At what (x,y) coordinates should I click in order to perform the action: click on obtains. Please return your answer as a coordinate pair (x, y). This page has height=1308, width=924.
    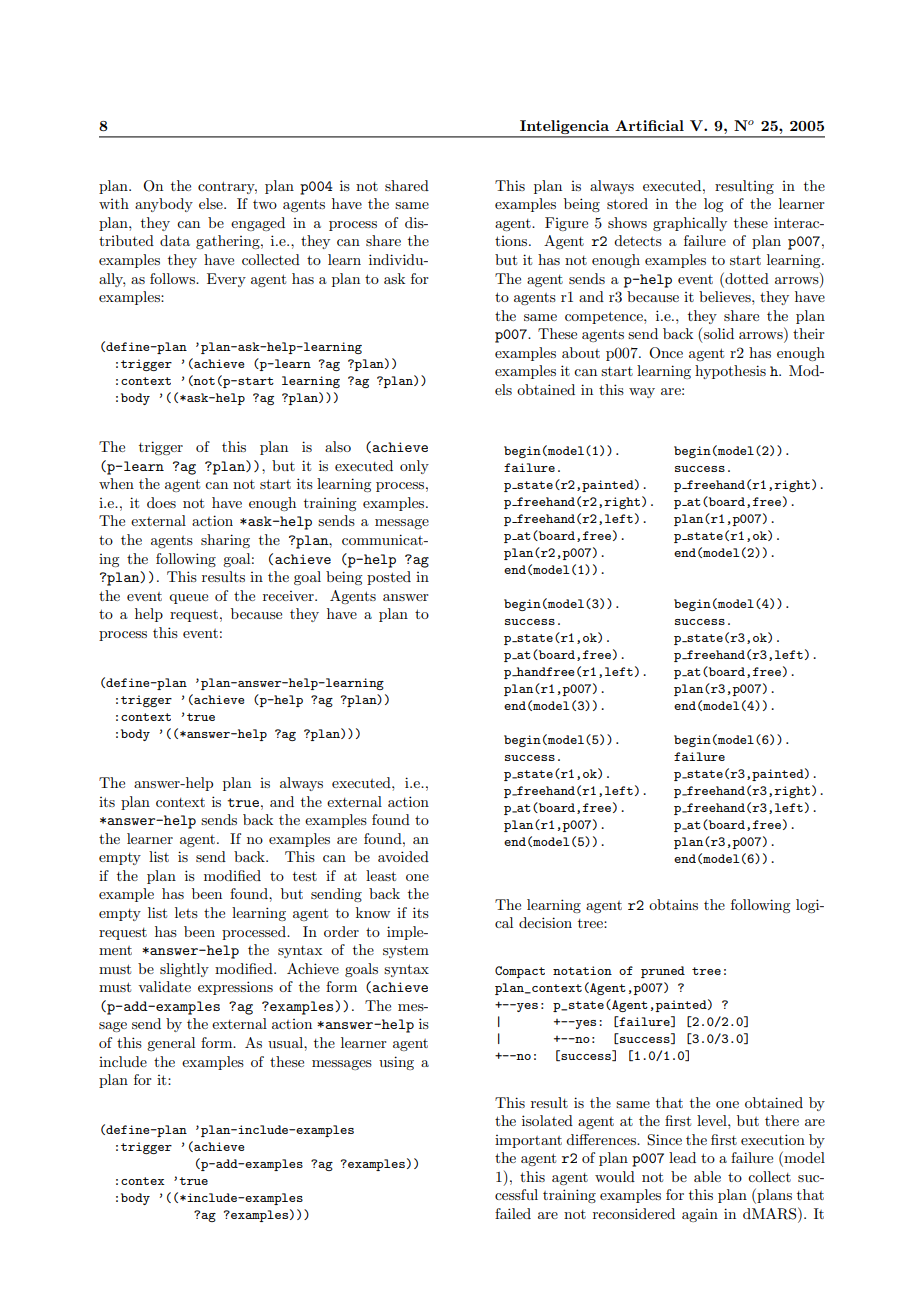
    Looking at the image, I should click on (673, 904).
